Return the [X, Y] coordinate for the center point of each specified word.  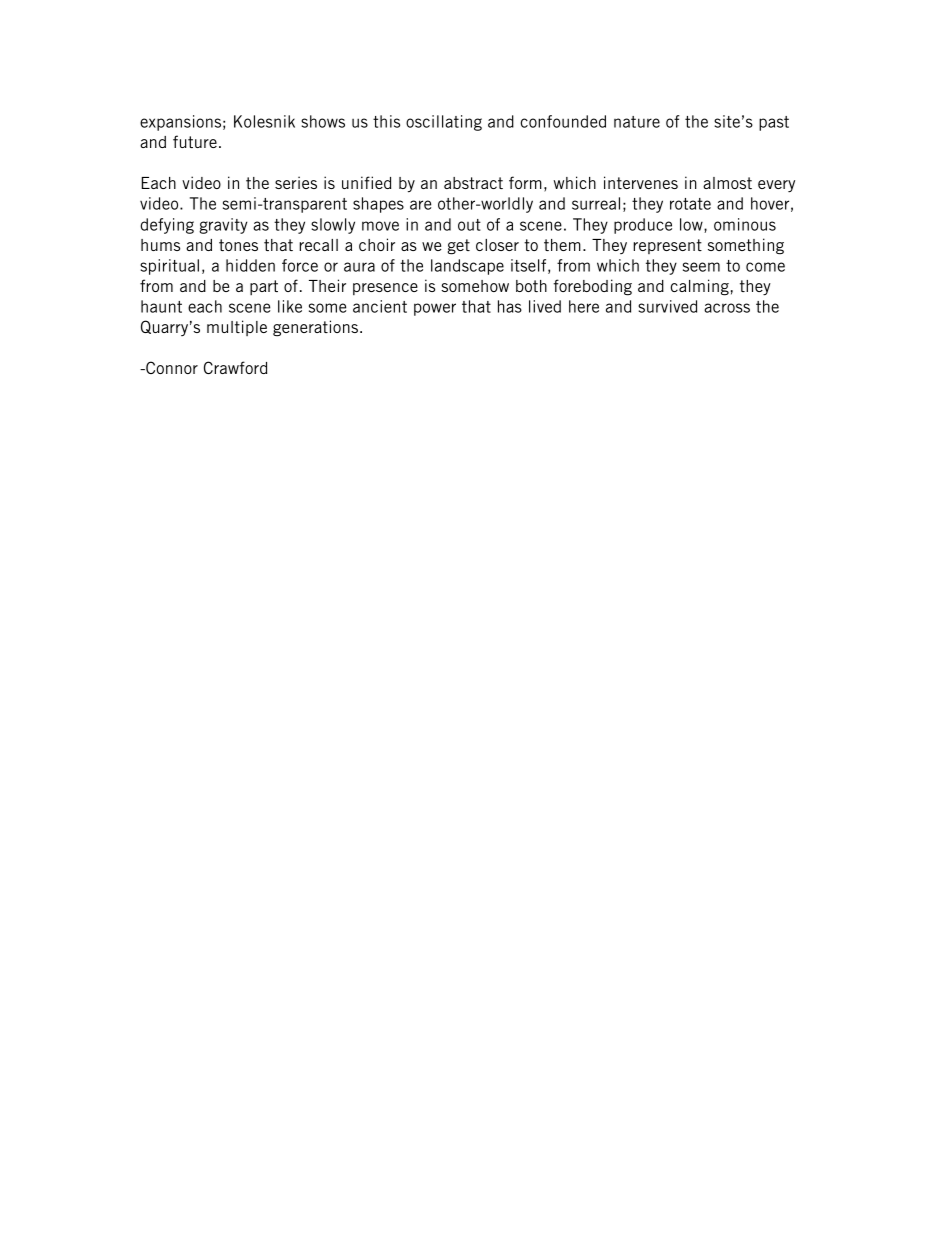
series [296, 182]
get [459, 247]
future [195, 141]
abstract [473, 183]
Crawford [235, 367]
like [290, 306]
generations [315, 328]
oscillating [444, 123]
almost [727, 183]
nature [637, 122]
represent [667, 246]
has [510, 306]
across [727, 308]
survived [667, 306]
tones [238, 245]
